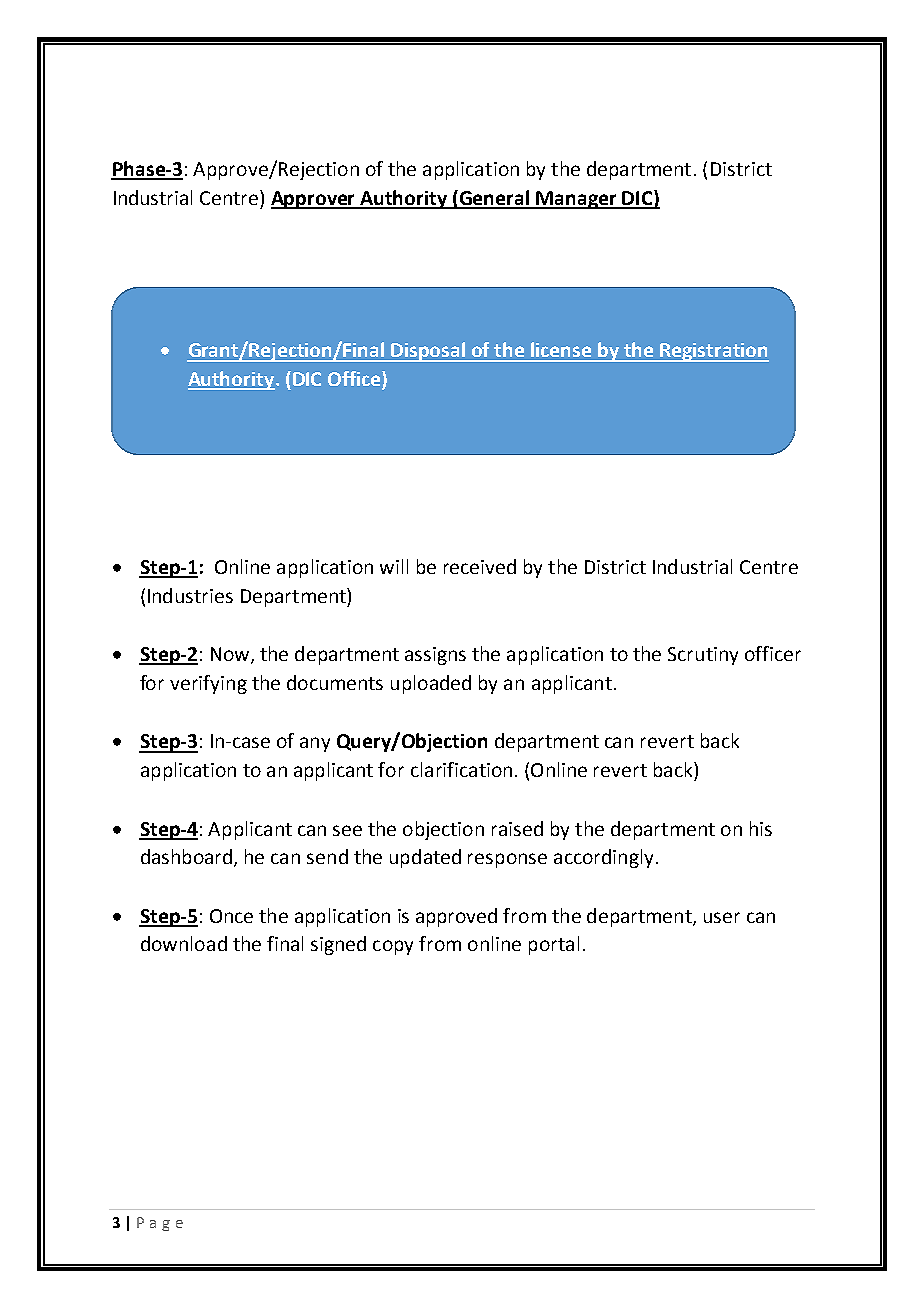 This document has height=1308, width=924. Describe the element at coordinates (208, 684) in the document. I see `verifying` at that location.
